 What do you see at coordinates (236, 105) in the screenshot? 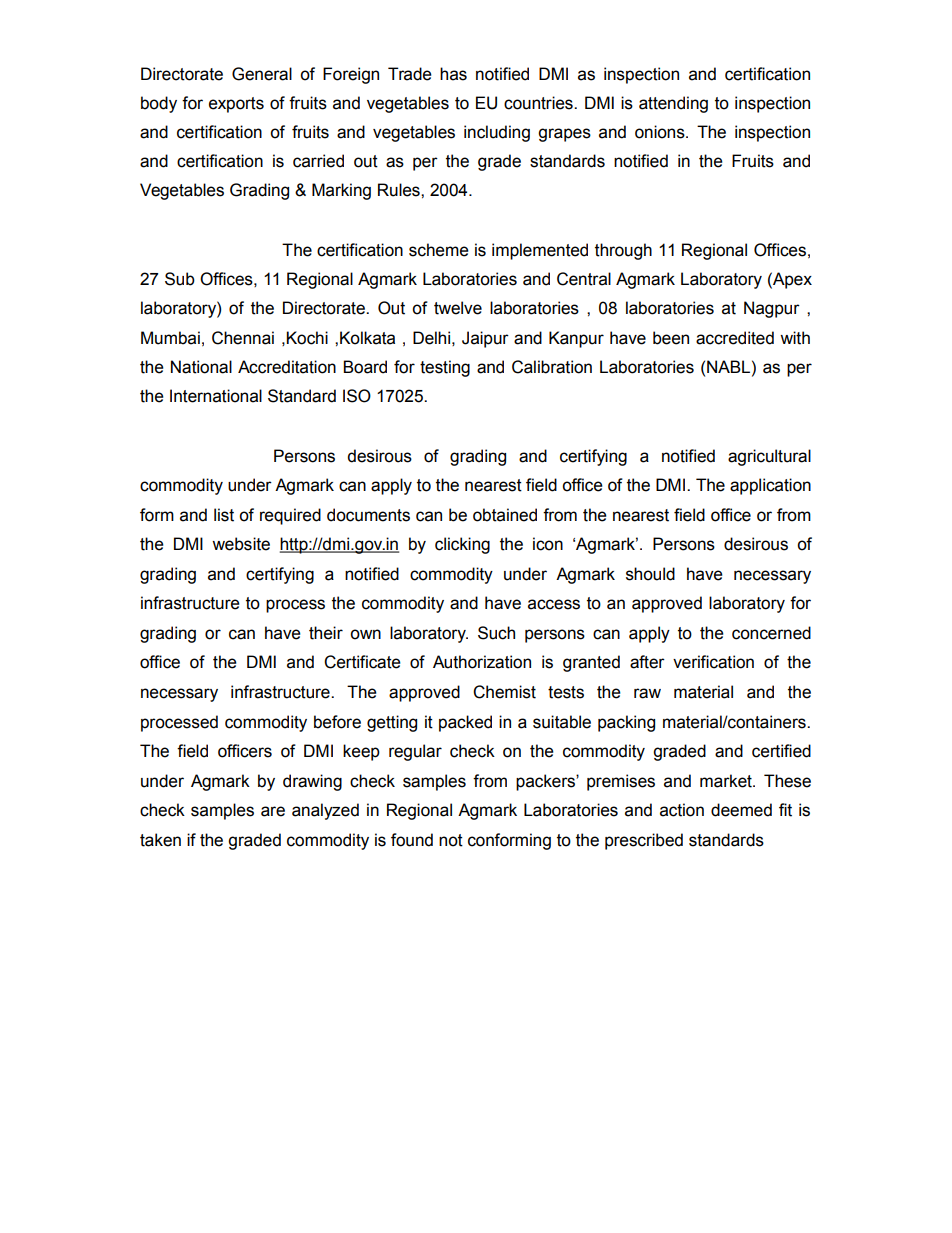
I see `exports` at bounding box center [236, 105].
